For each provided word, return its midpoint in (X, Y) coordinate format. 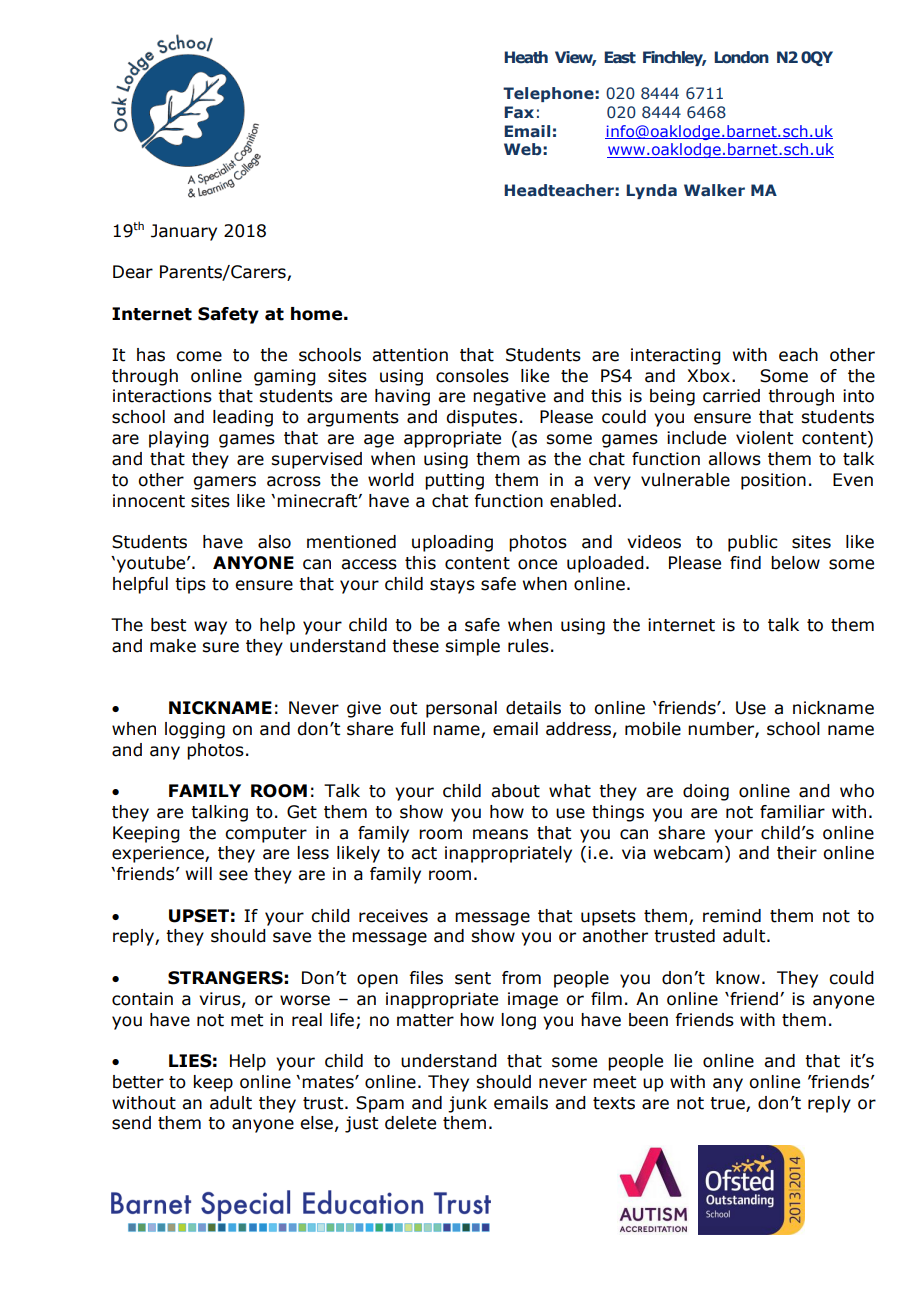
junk (467, 1104)
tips (190, 585)
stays (452, 586)
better (138, 1082)
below (795, 563)
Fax (519, 112)
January (184, 232)
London (741, 57)
